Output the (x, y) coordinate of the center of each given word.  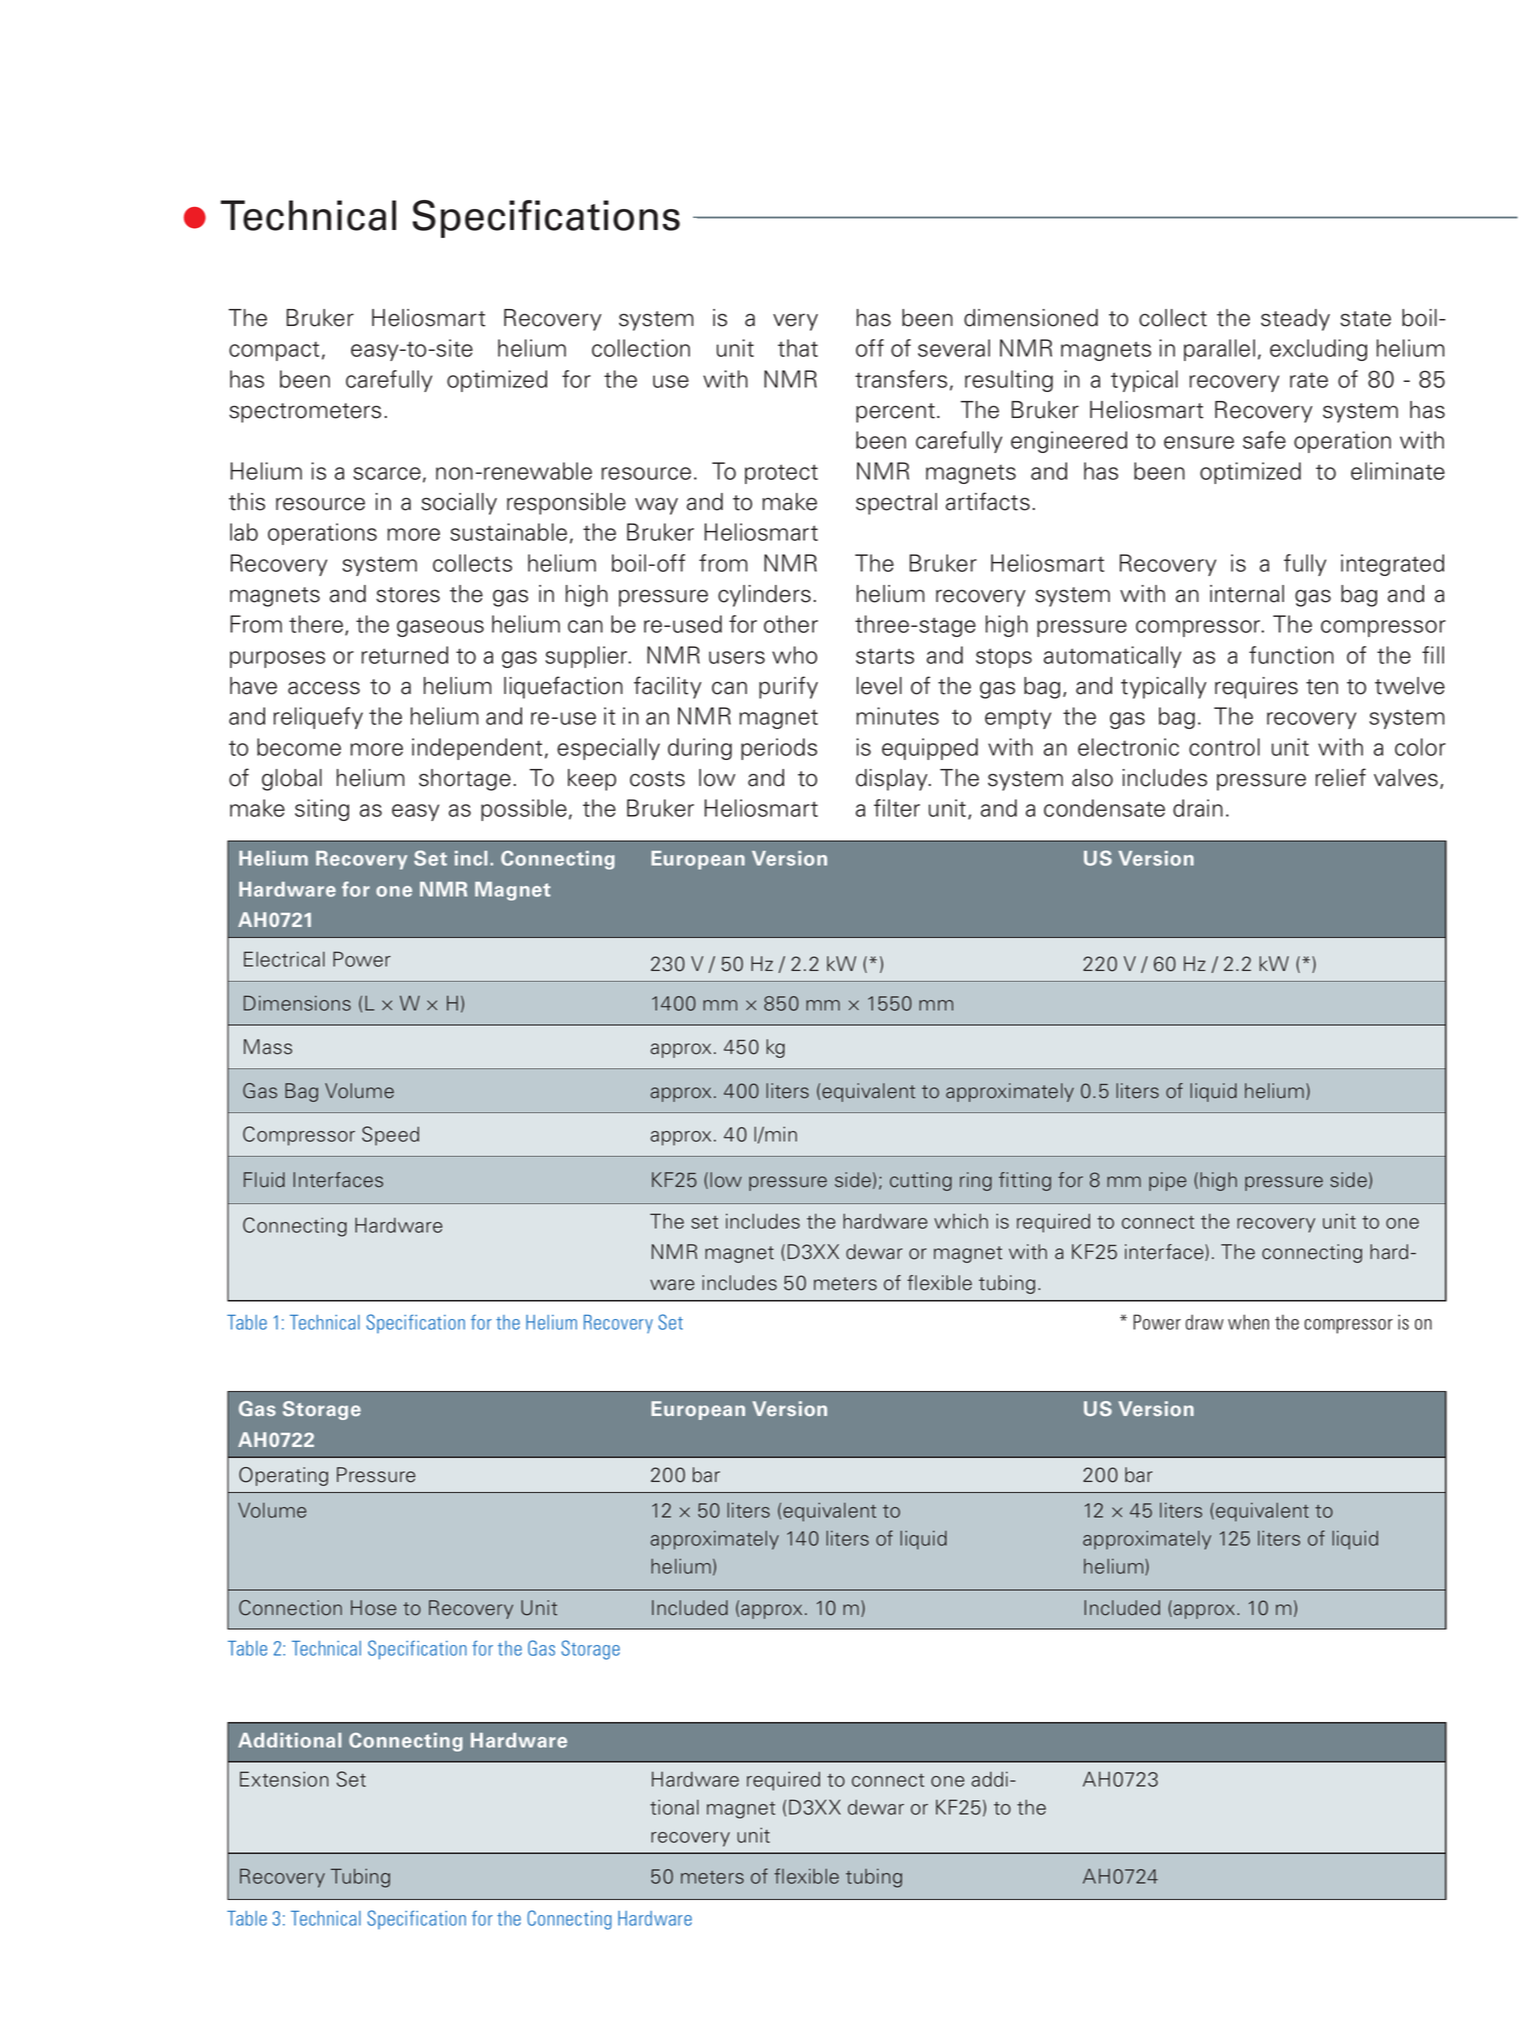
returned (404, 655)
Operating (283, 1476)
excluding (1318, 350)
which (961, 1221)
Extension (284, 1779)
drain (1198, 808)
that (798, 348)
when (1248, 1322)
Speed (390, 1136)
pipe (1167, 1181)
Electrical (284, 959)
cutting (921, 1181)
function (1291, 655)
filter (897, 808)
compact (274, 351)
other (791, 624)
